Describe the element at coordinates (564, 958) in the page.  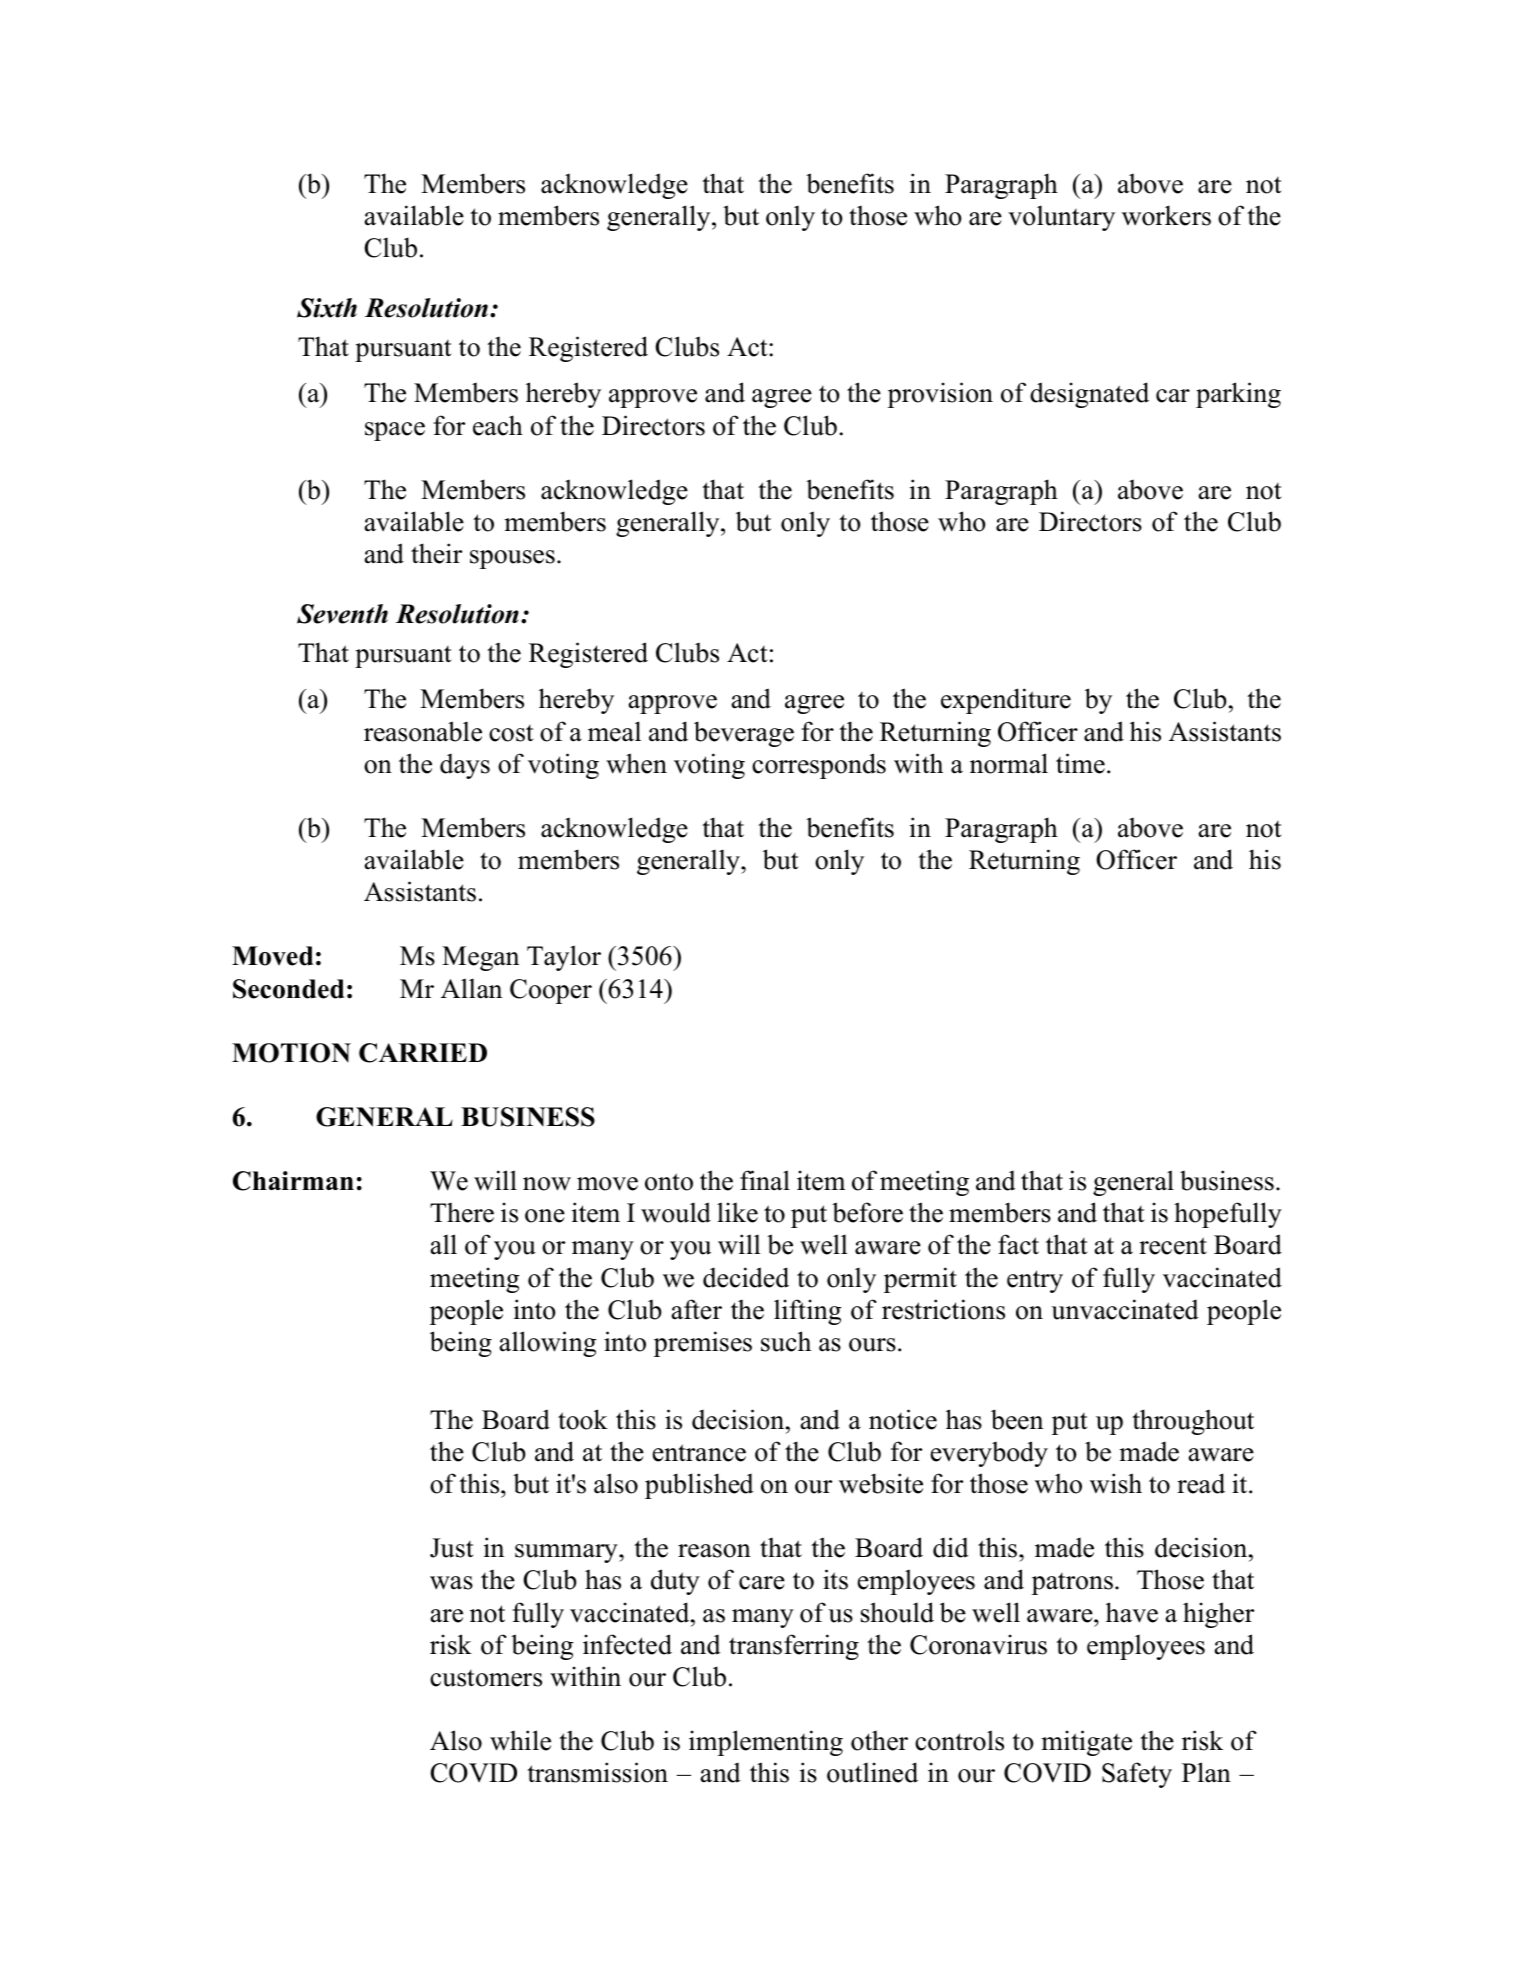
I see `Taylor` at that location.
